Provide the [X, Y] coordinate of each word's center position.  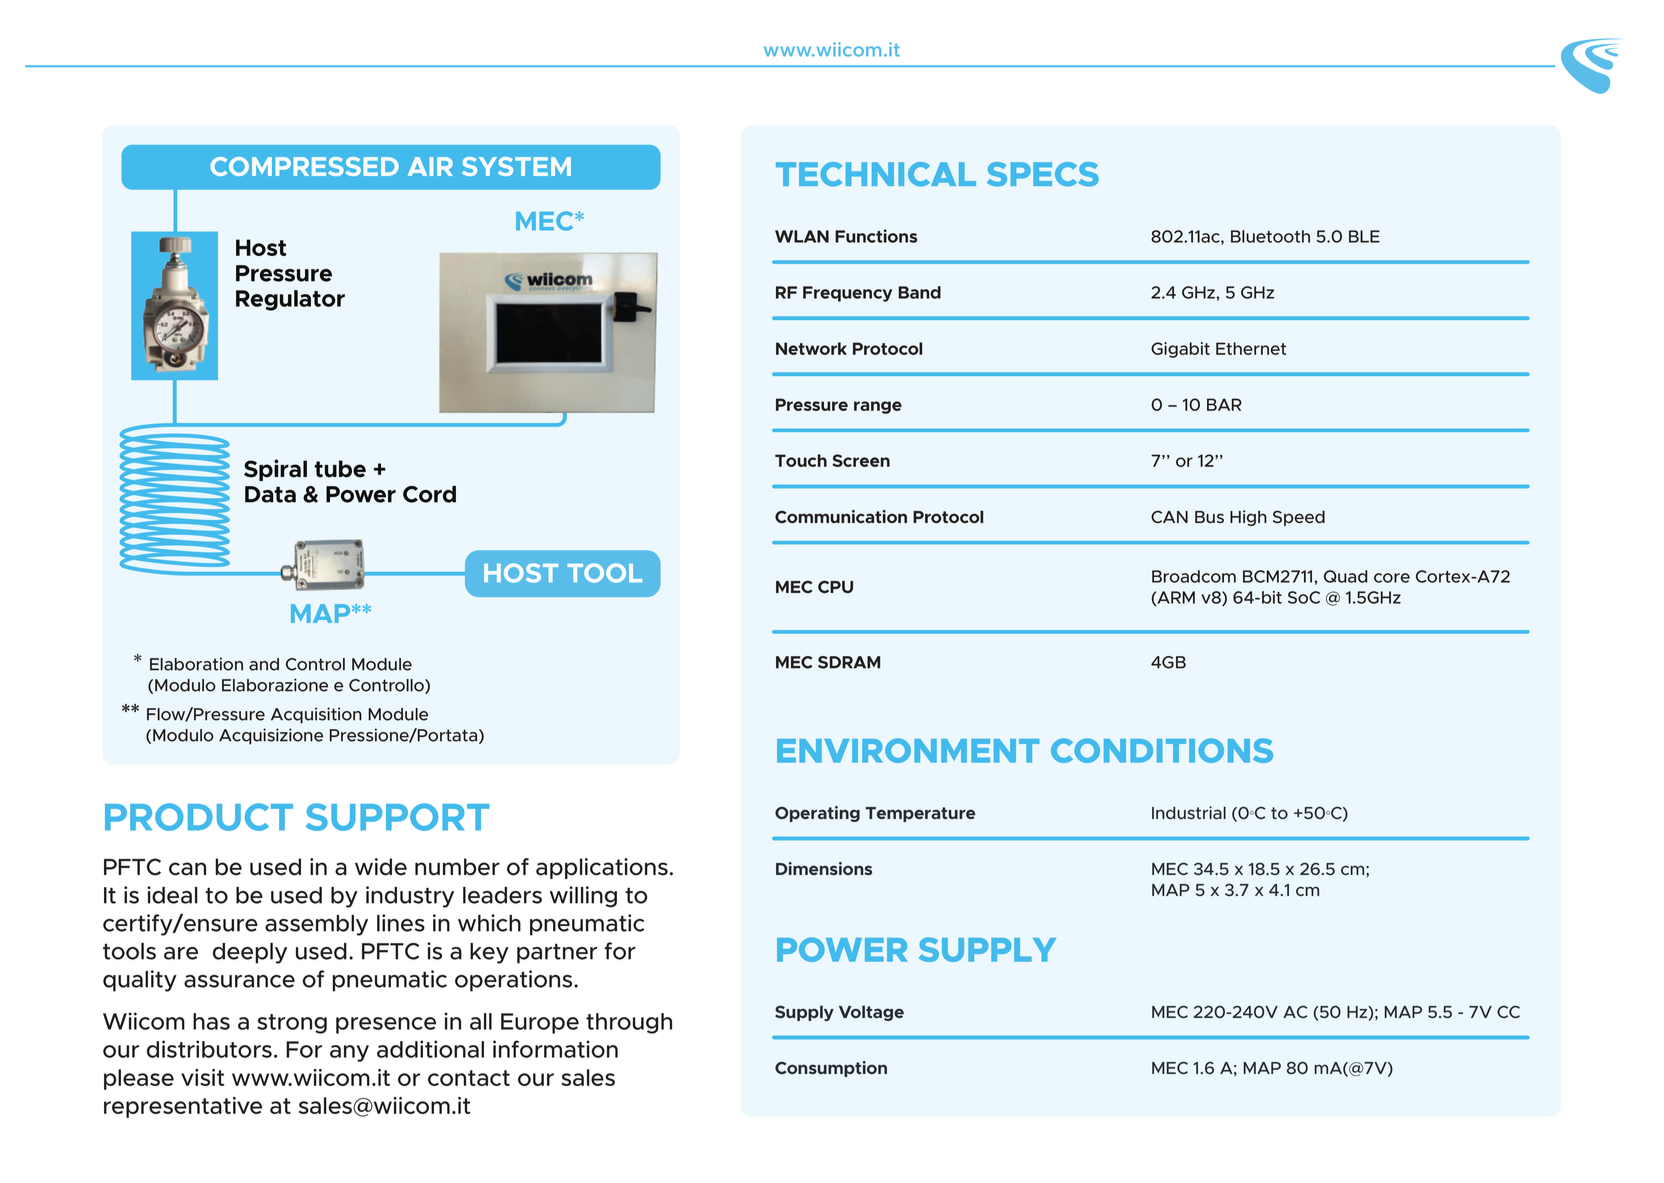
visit [202, 1077]
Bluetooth [1270, 236]
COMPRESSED [304, 166]
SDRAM [849, 662]
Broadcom [1194, 576]
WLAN [802, 236]
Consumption [831, 1069]
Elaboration [196, 664]
